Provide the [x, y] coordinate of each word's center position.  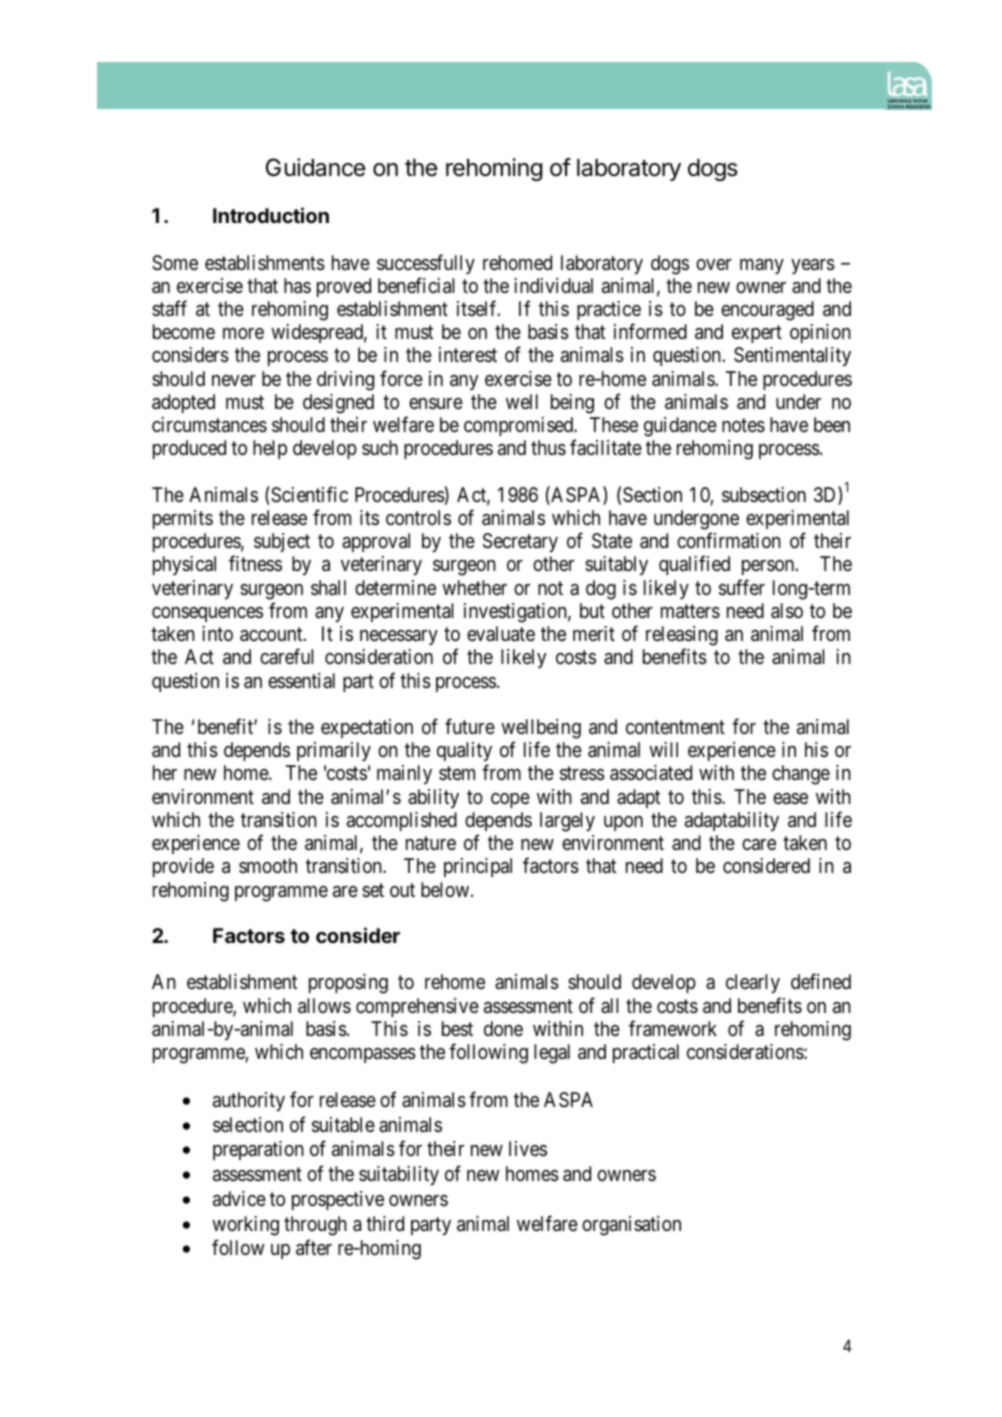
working [245, 1226]
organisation [631, 1226]
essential [301, 680]
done [503, 1028]
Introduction [271, 215]
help [270, 449]
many [762, 266]
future [470, 726]
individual [553, 286]
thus [548, 448]
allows [324, 1006]
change [801, 775]
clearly [753, 983]
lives [528, 1148]
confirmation [729, 540]
